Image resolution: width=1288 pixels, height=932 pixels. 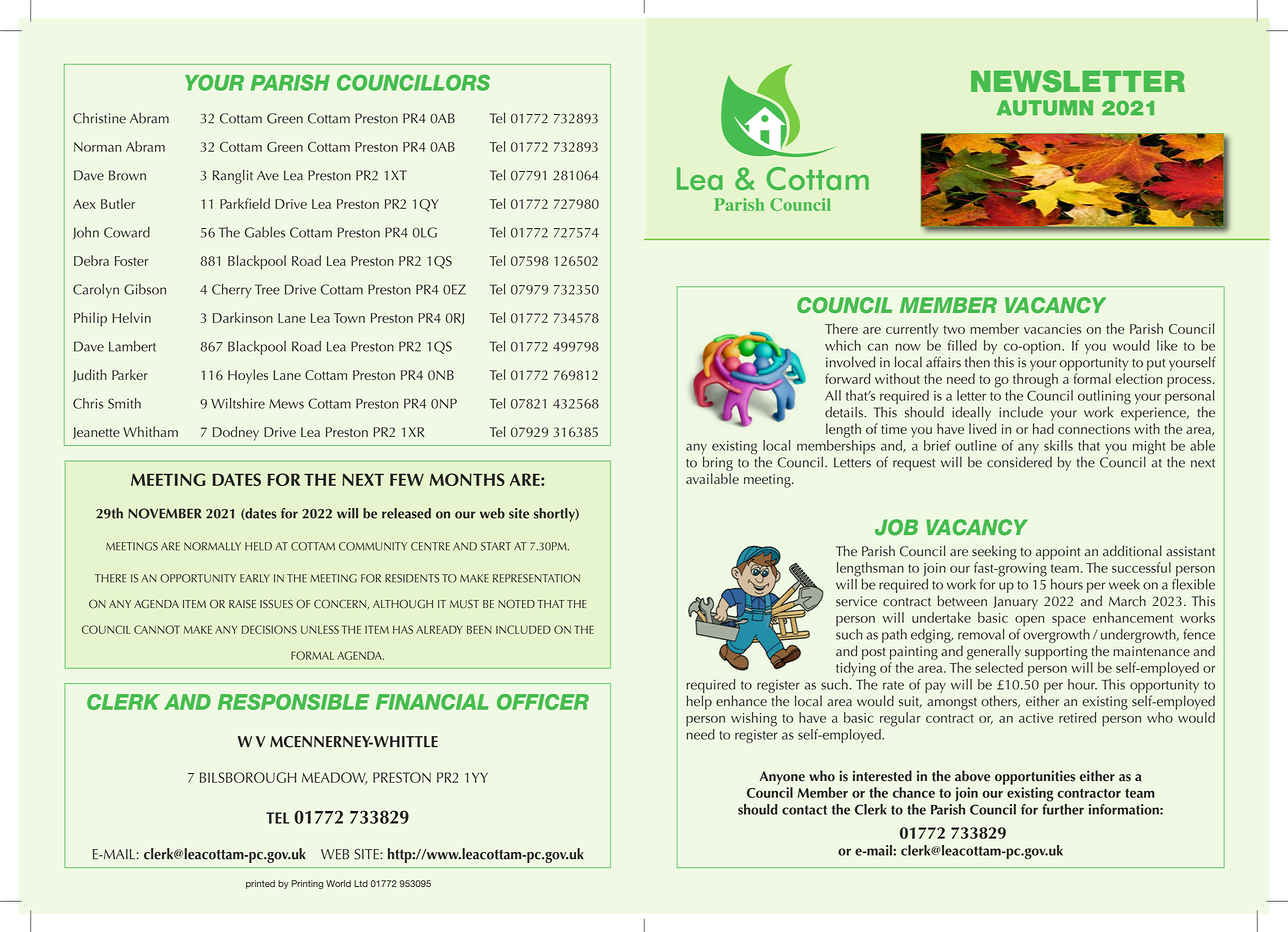 What do you see at coordinates (1053, 329) in the document?
I see `vacancies` at bounding box center [1053, 329].
